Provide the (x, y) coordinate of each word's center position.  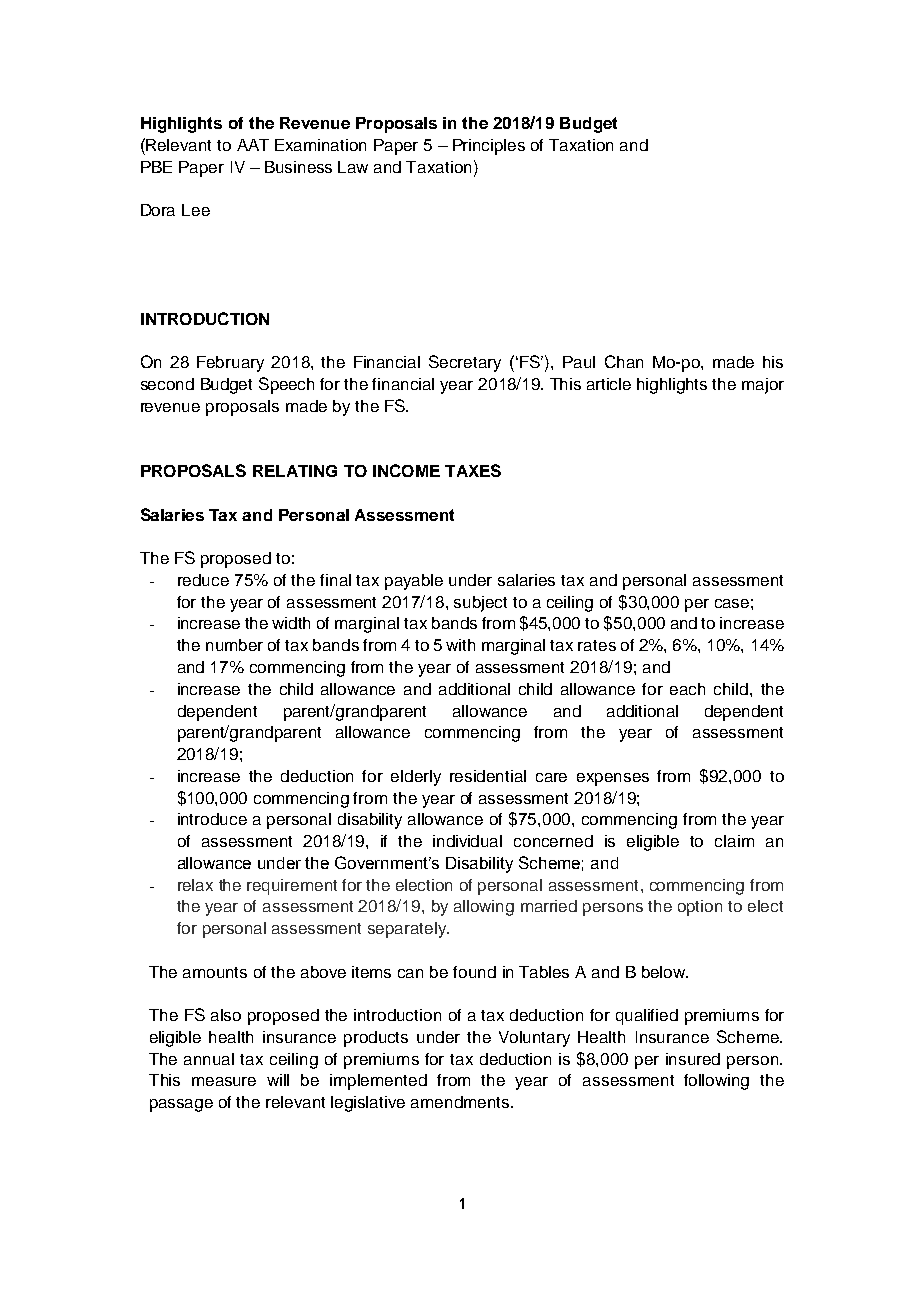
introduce (212, 819)
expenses (613, 779)
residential (488, 776)
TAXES (473, 470)
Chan (624, 361)
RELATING (295, 471)
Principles (489, 147)
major (763, 386)
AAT (253, 145)
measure (224, 1081)
